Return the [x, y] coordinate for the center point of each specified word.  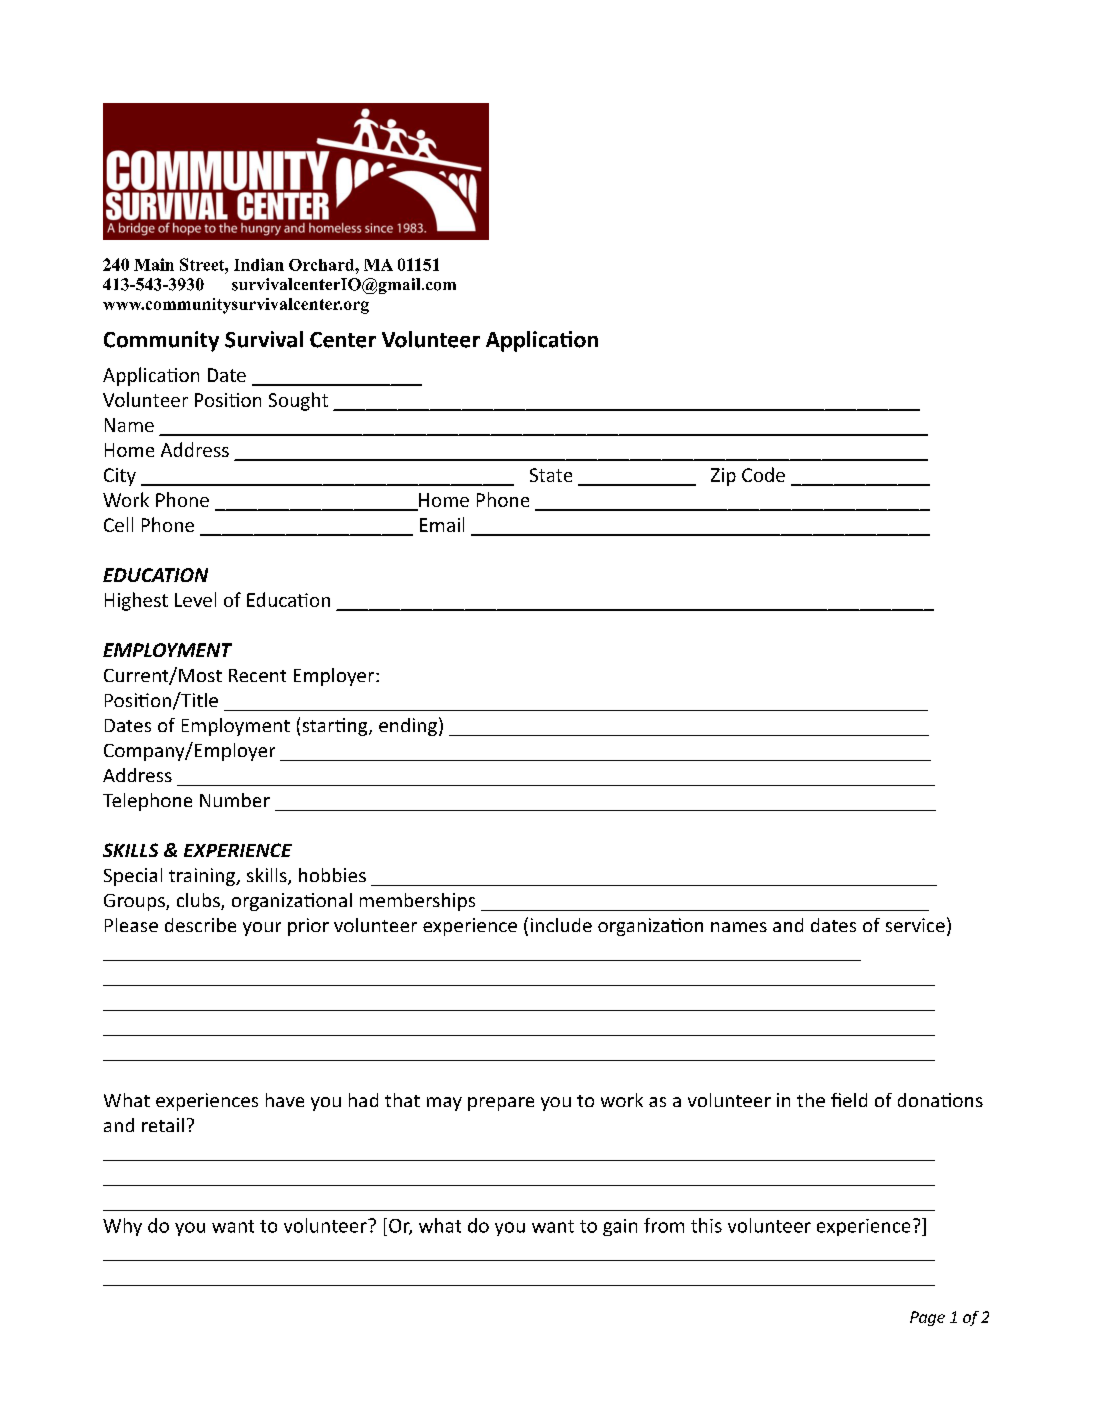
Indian [259, 264]
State [551, 475]
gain [620, 1227]
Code [763, 474]
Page [927, 1318]
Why [122, 1227]
